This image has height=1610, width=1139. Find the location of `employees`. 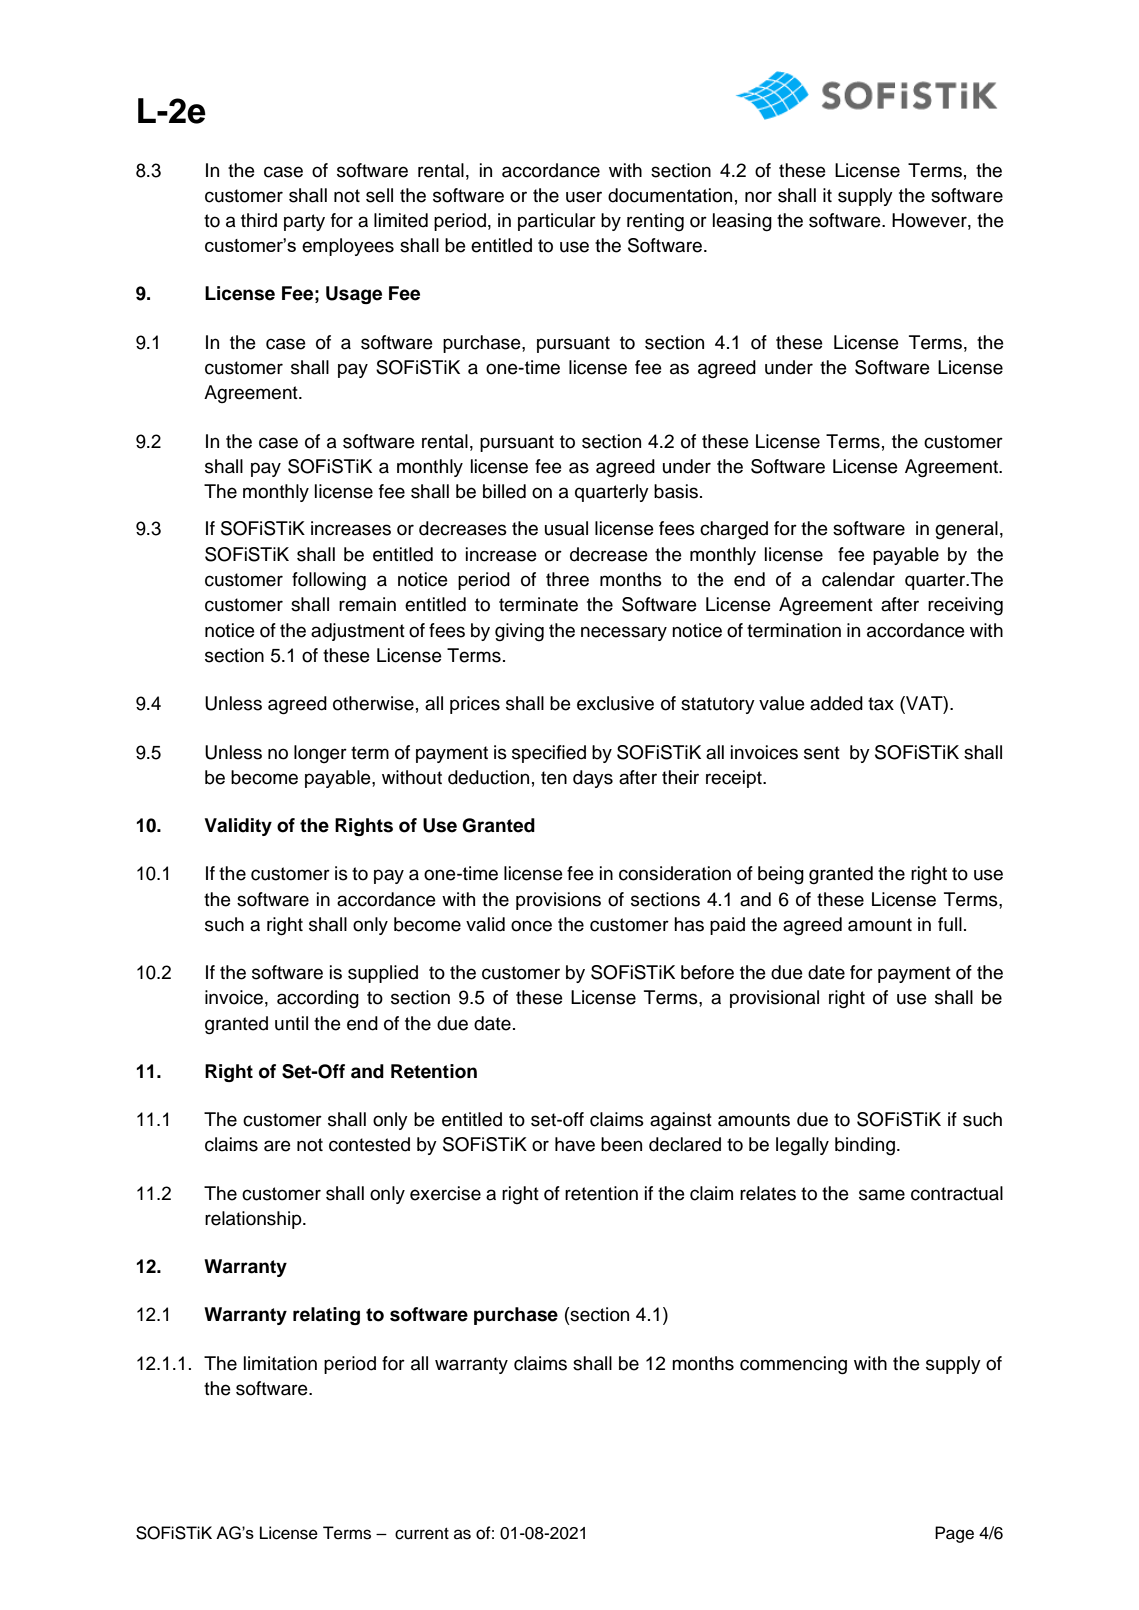

employees is located at coordinates (348, 247).
